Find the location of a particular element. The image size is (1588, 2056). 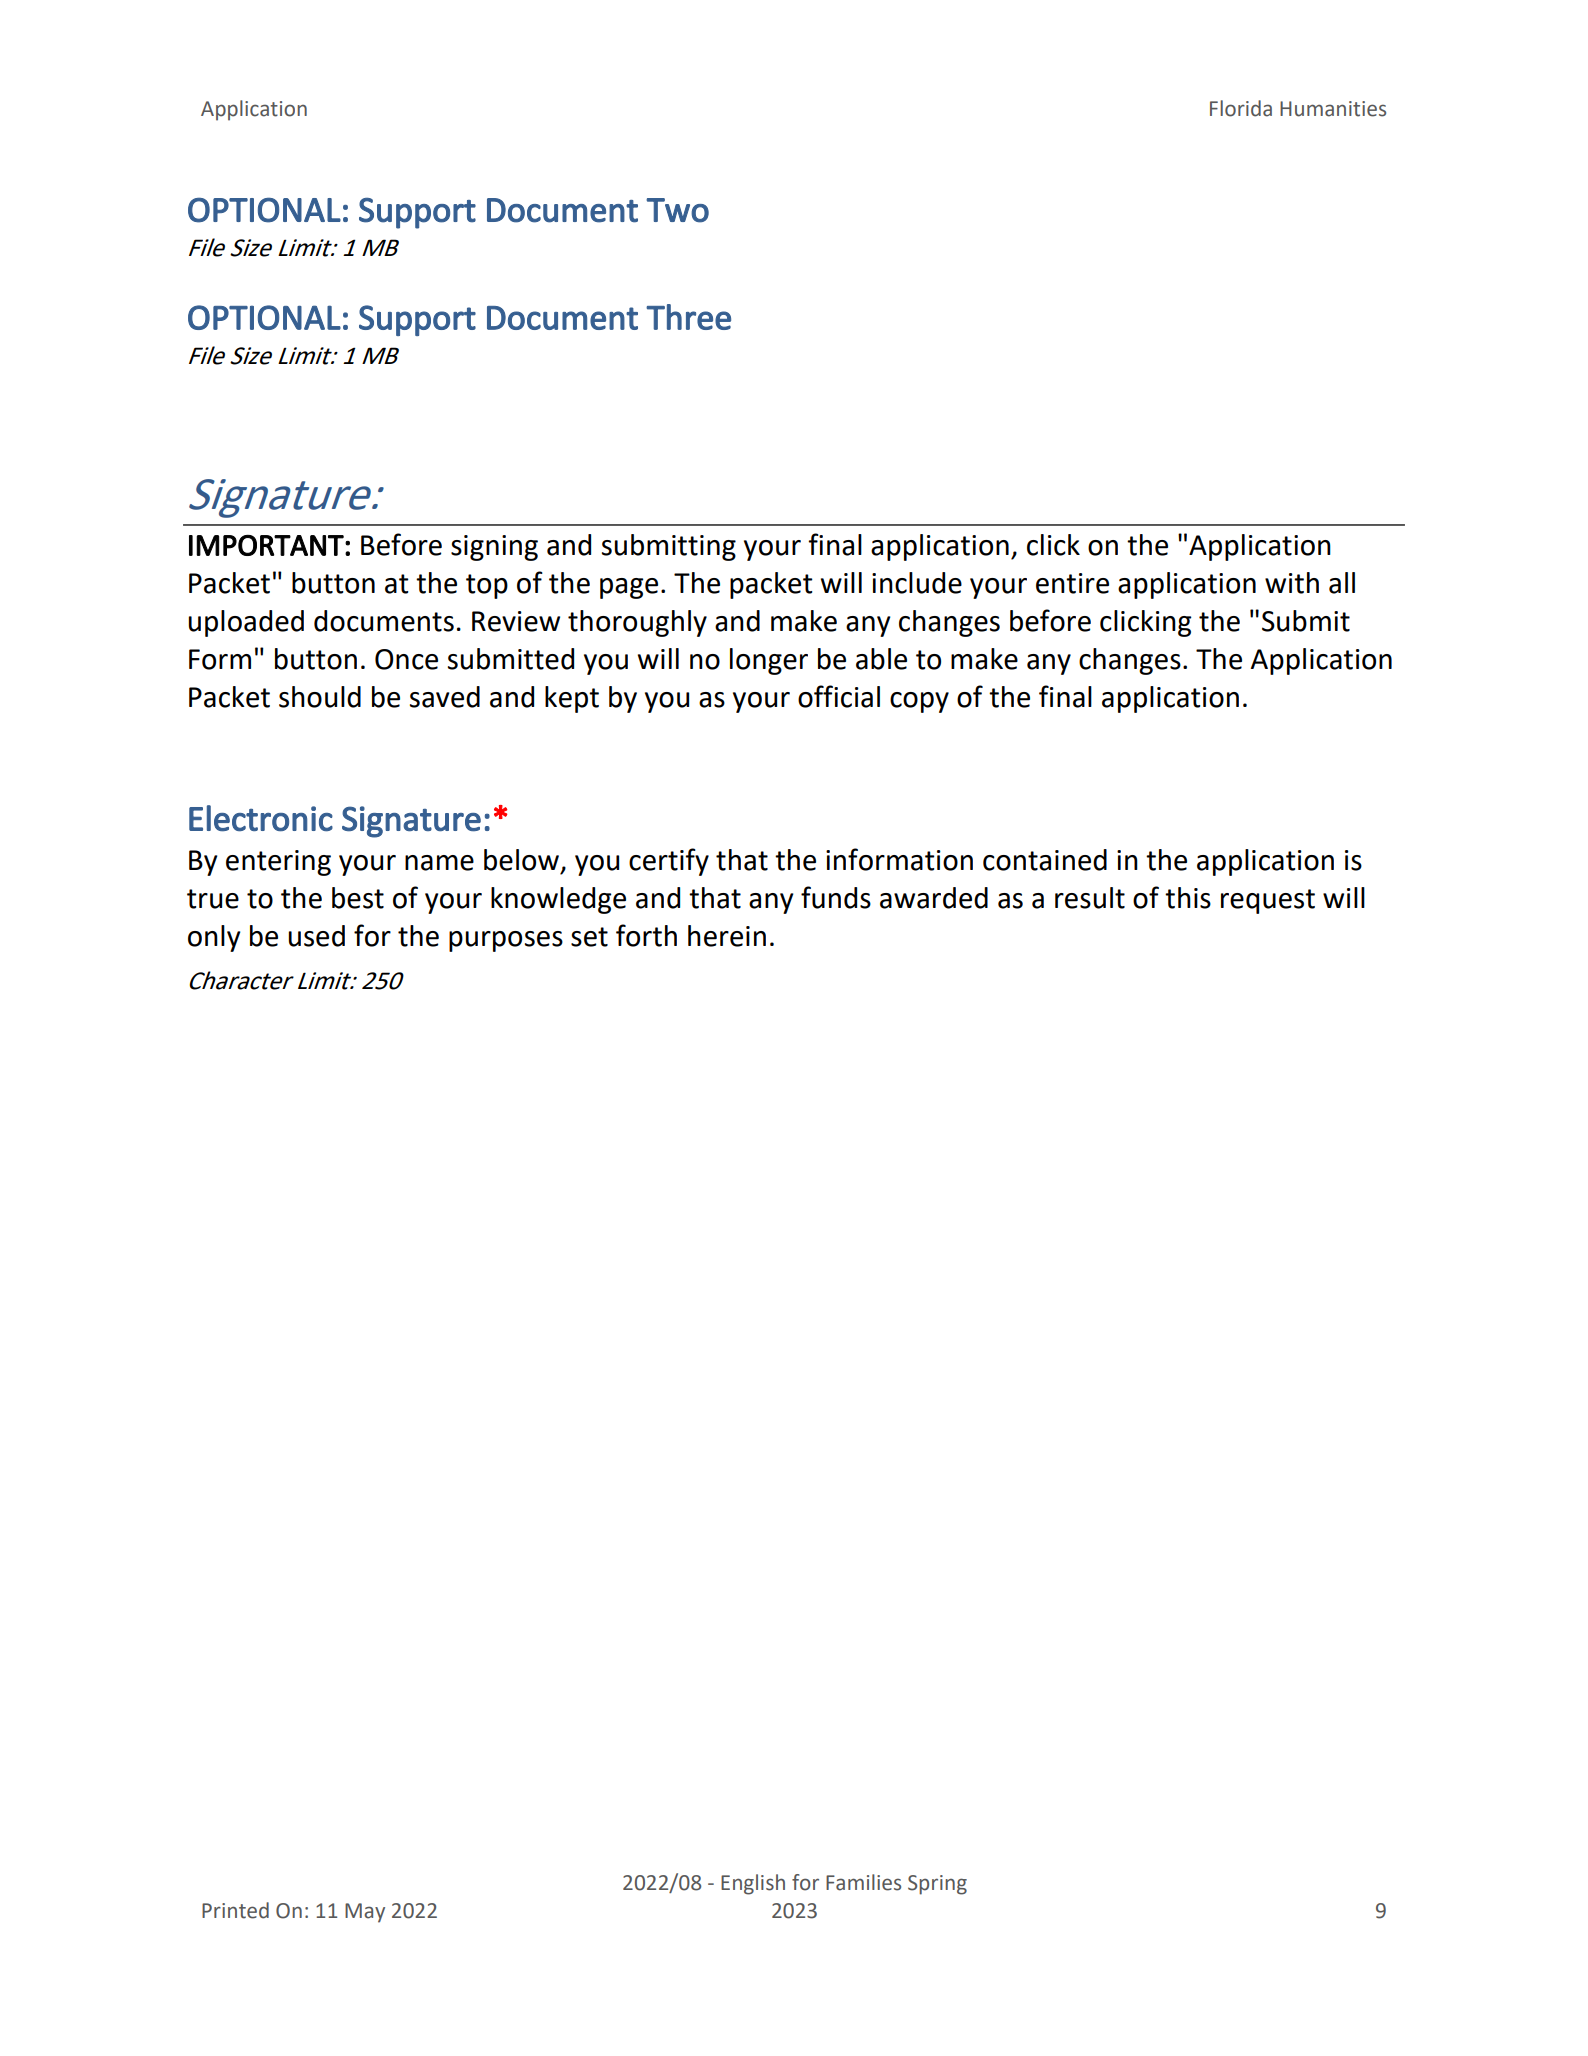

request is located at coordinates (1268, 901).
